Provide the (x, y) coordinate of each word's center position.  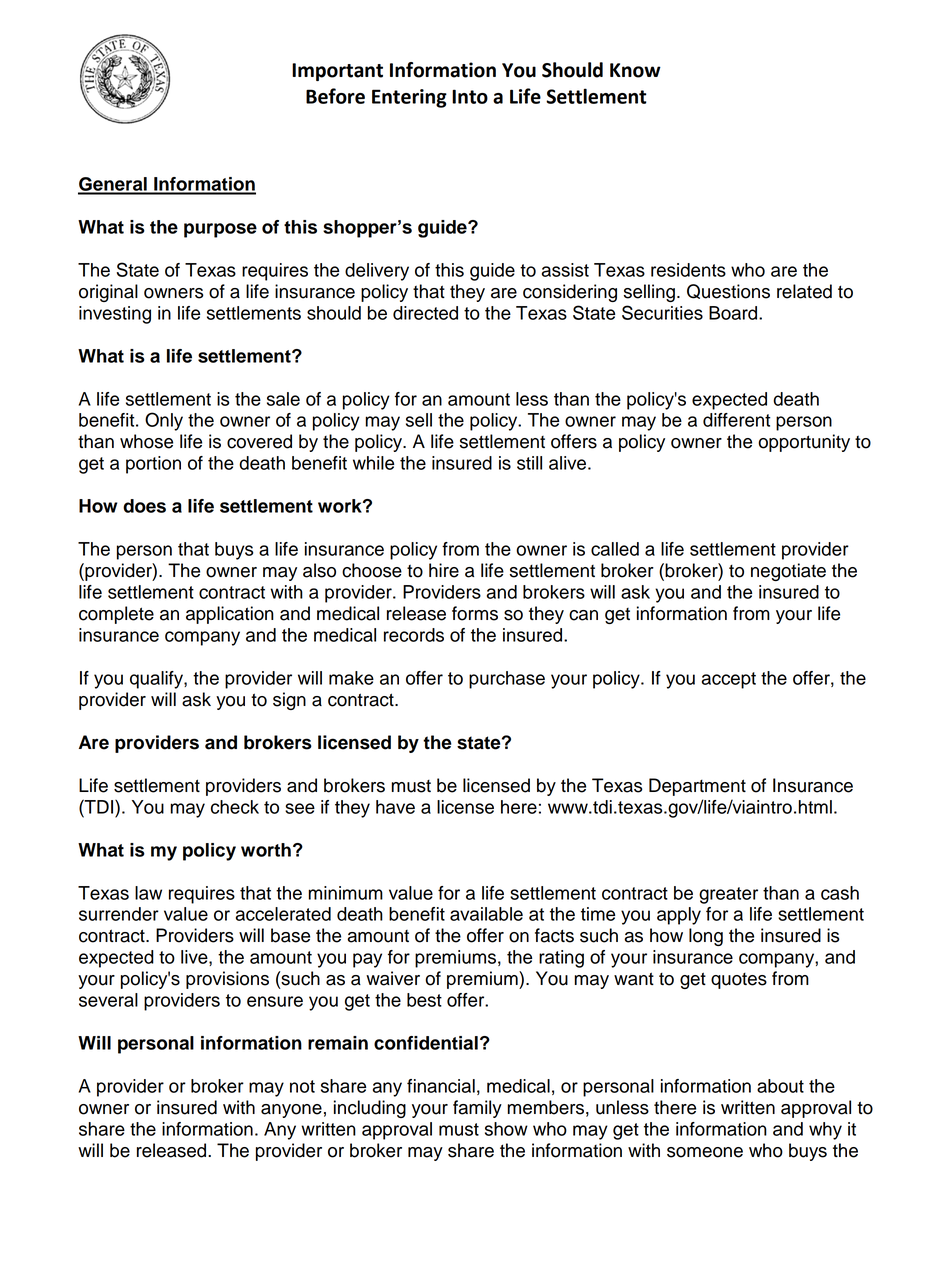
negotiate (788, 572)
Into (470, 96)
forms (475, 613)
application (230, 615)
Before (335, 96)
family (477, 1109)
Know (635, 70)
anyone (291, 1111)
